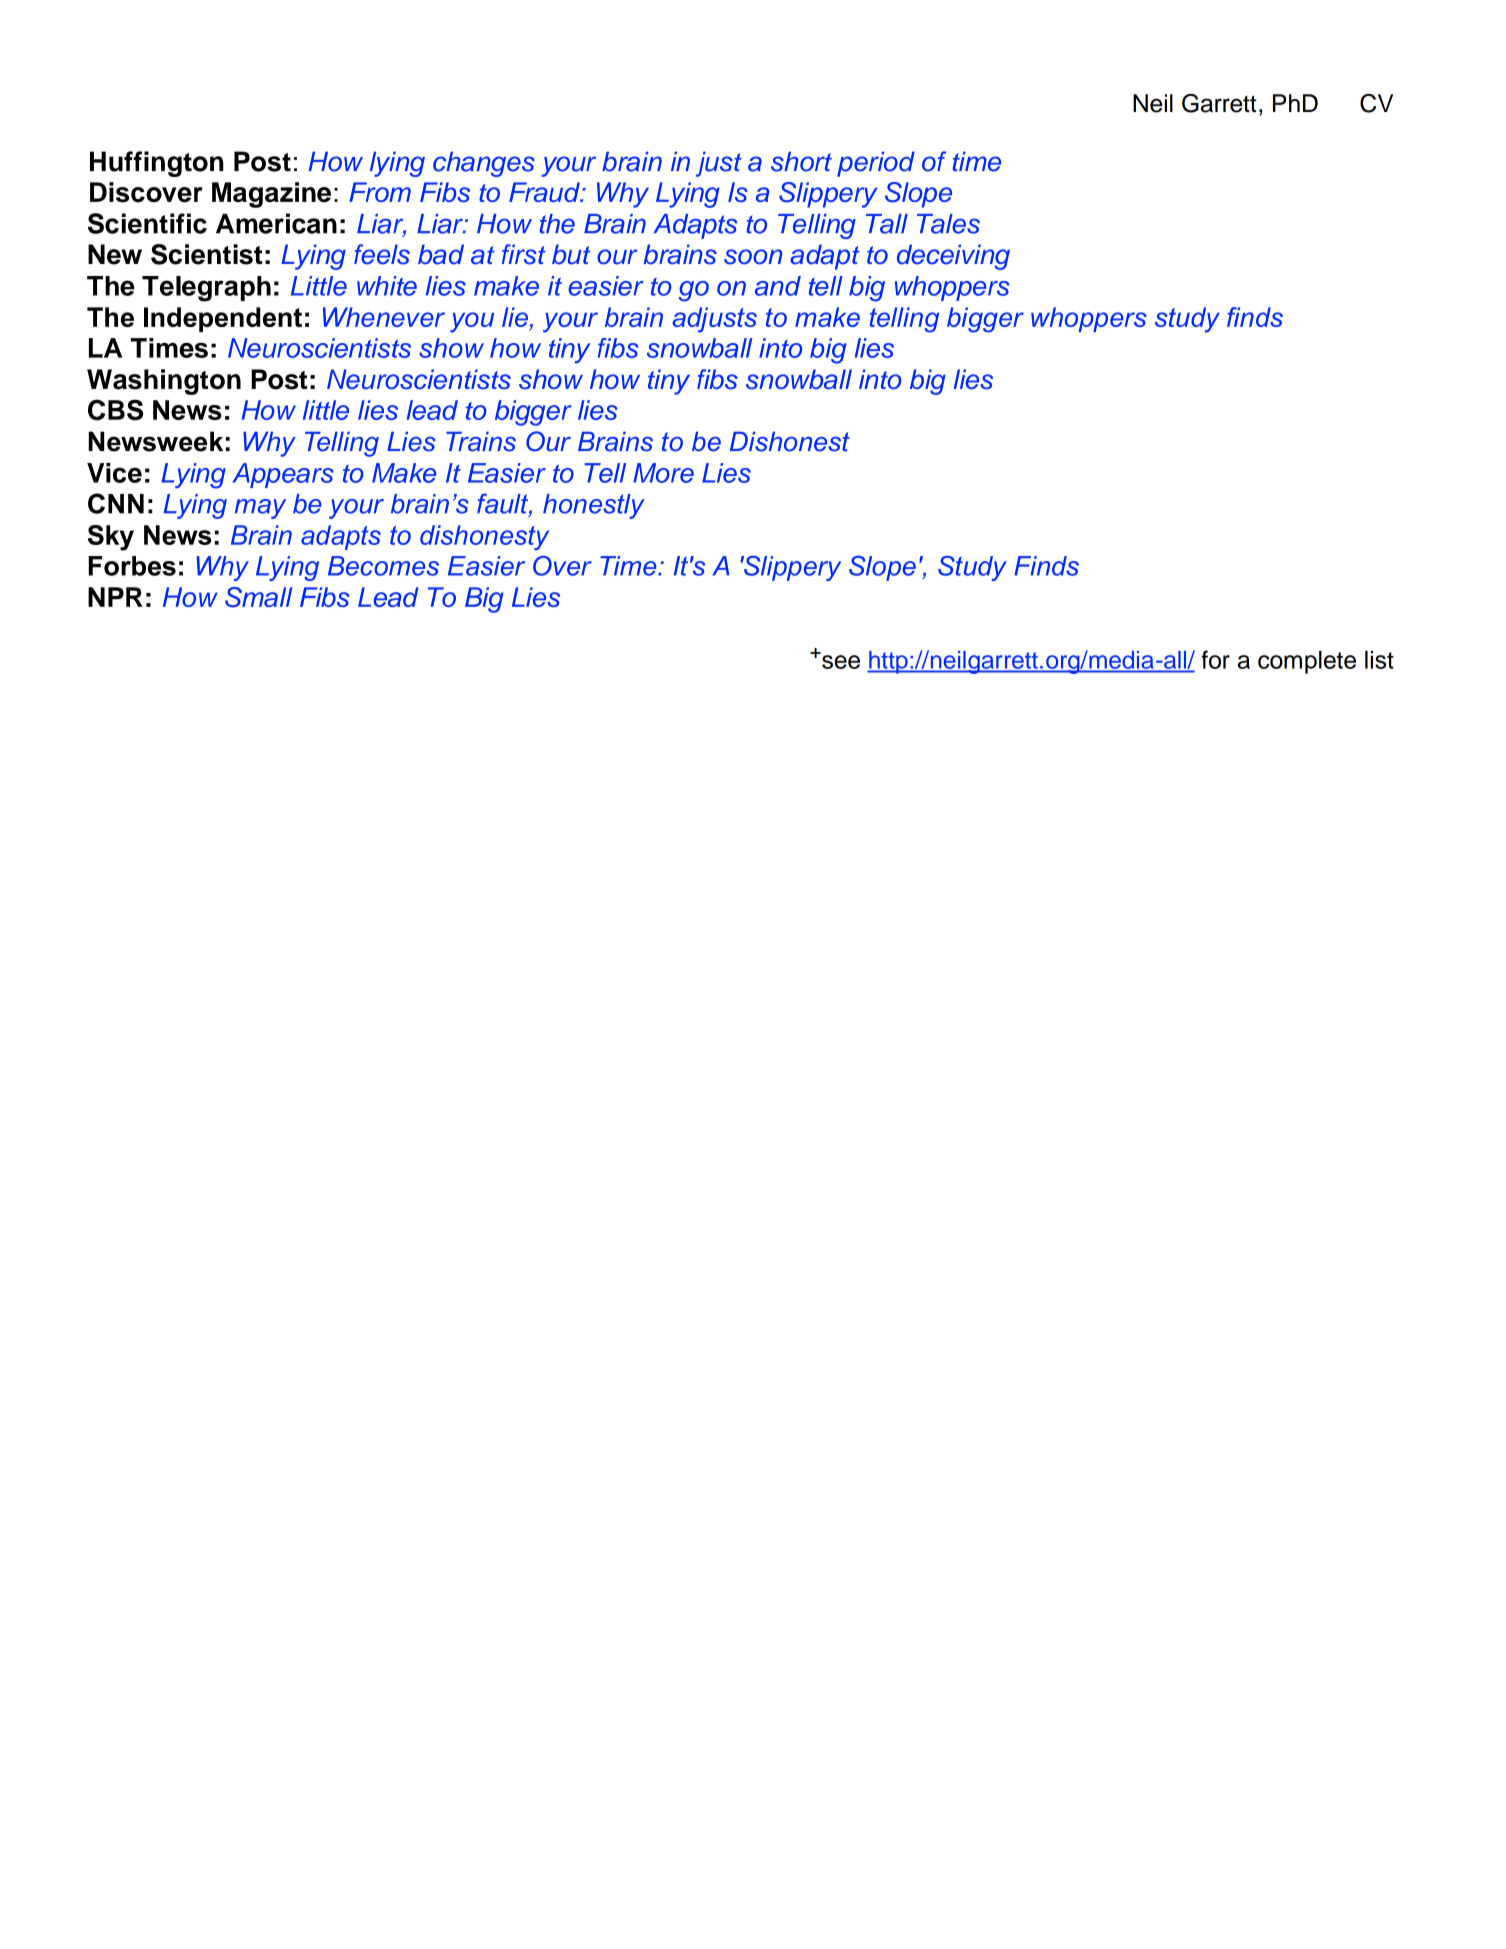 The image size is (1506, 1949). What do you see at coordinates (383, 566) in the screenshot?
I see `Becomes` at bounding box center [383, 566].
